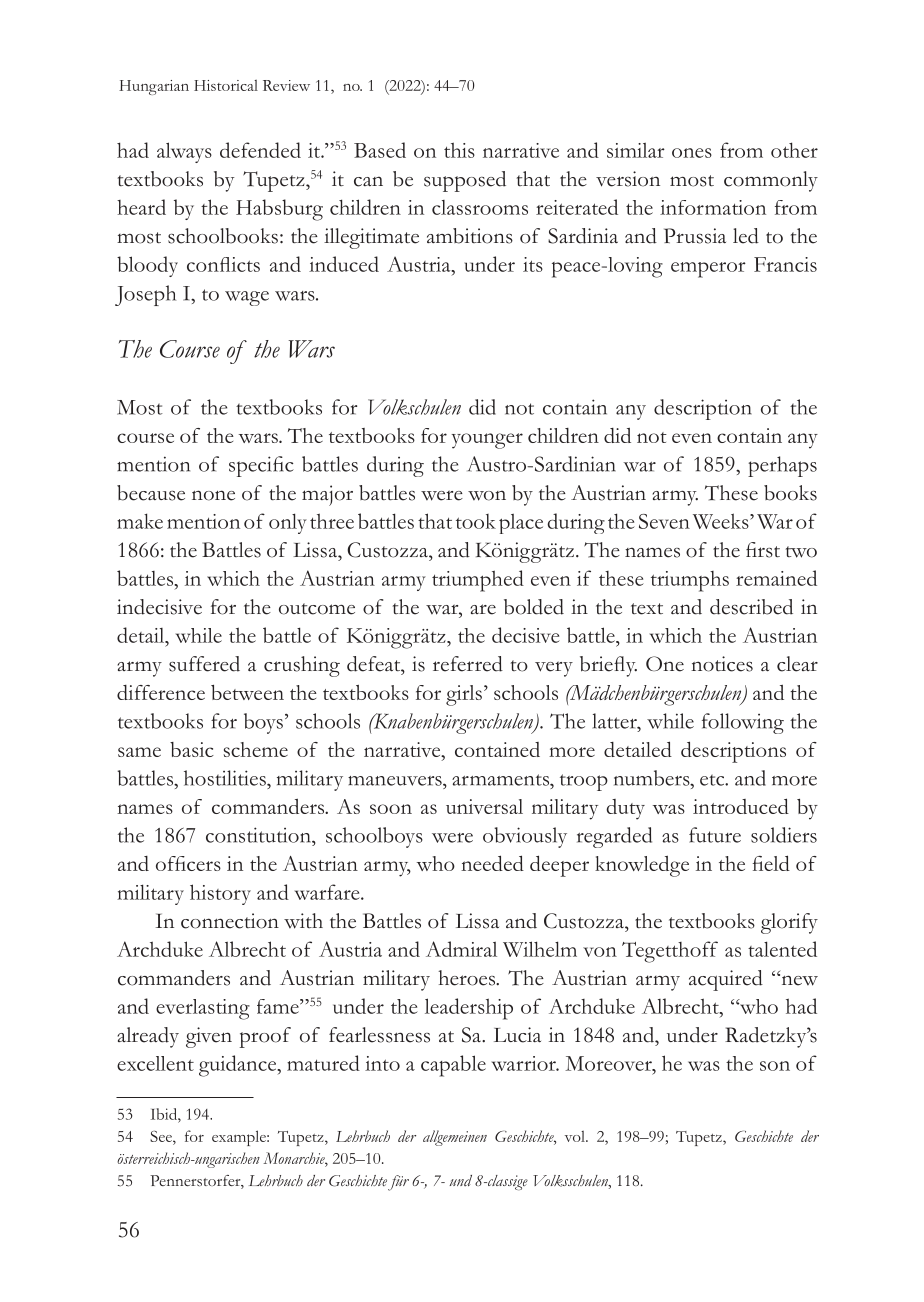 This screenshot has height=1302, width=924. Describe the element at coordinates (478, 581) in the screenshot. I see `triumphed` at that location.
